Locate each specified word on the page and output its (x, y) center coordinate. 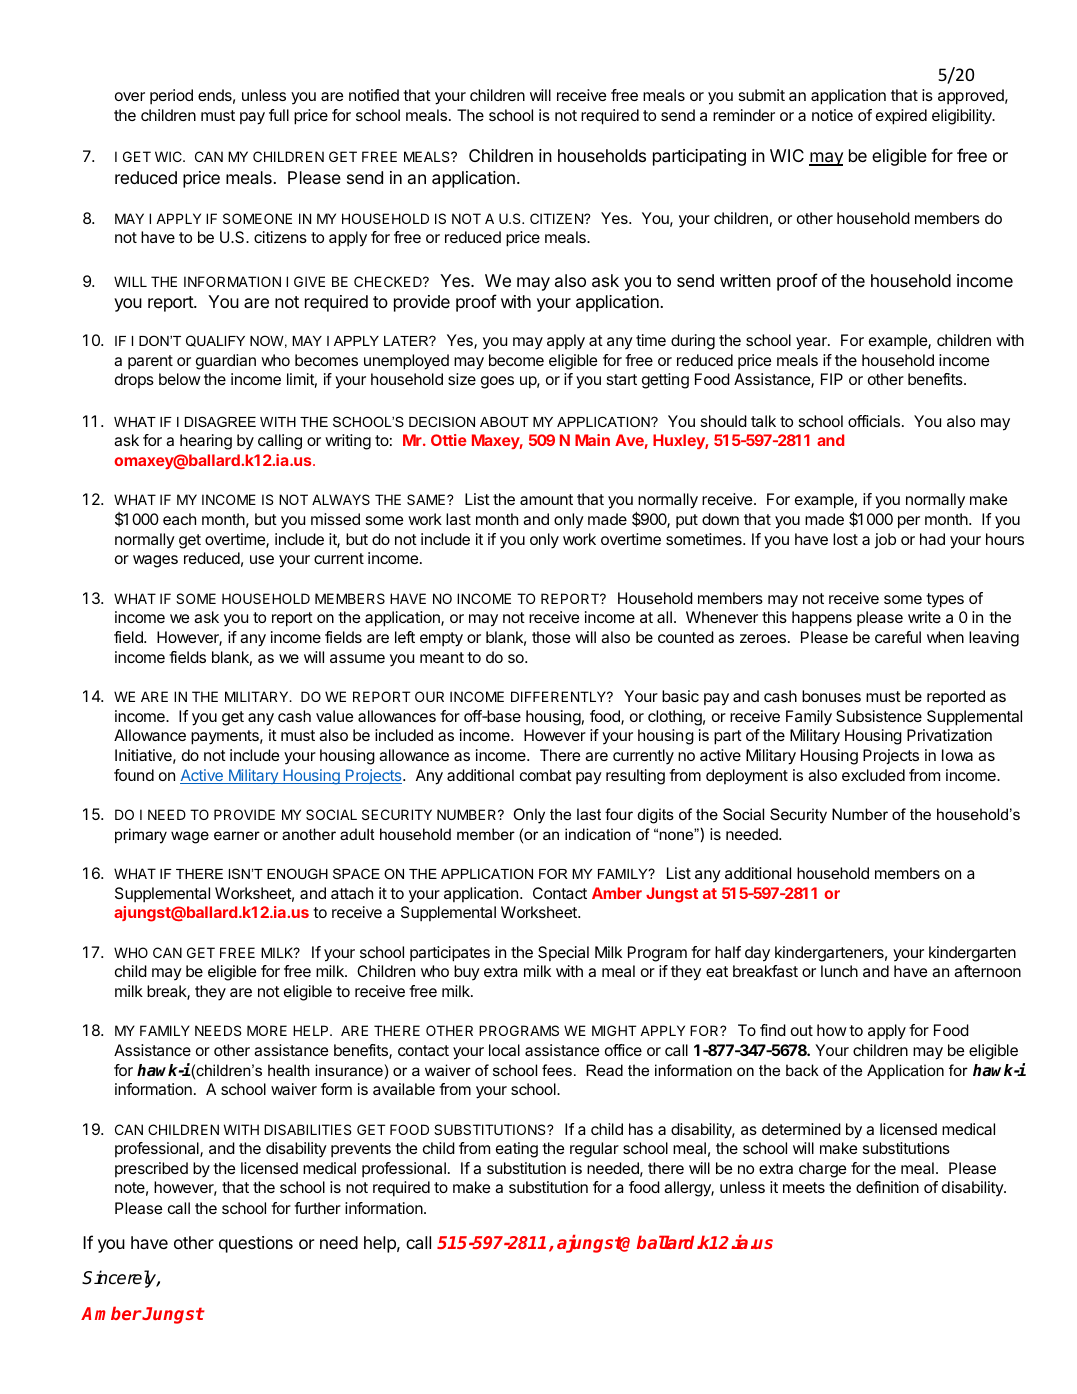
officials (875, 421)
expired (901, 117)
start (622, 379)
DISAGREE (220, 421)
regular (594, 1150)
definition (887, 1187)
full (279, 115)
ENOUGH (297, 873)
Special (563, 953)
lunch (839, 971)
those (551, 637)
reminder (744, 115)
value (334, 716)
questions (256, 1244)
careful (898, 637)
